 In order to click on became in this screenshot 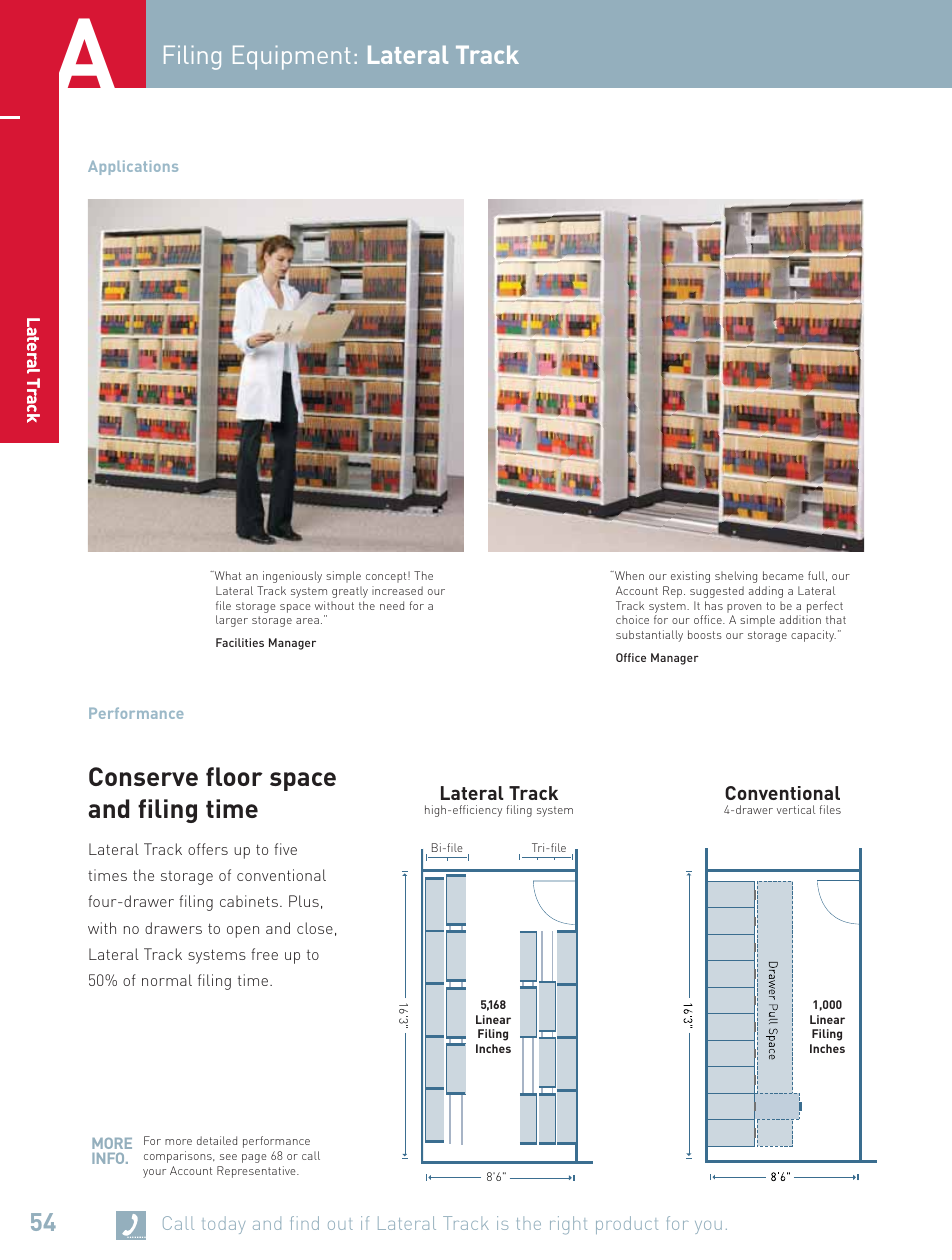, I will do `click(783, 575)`.
